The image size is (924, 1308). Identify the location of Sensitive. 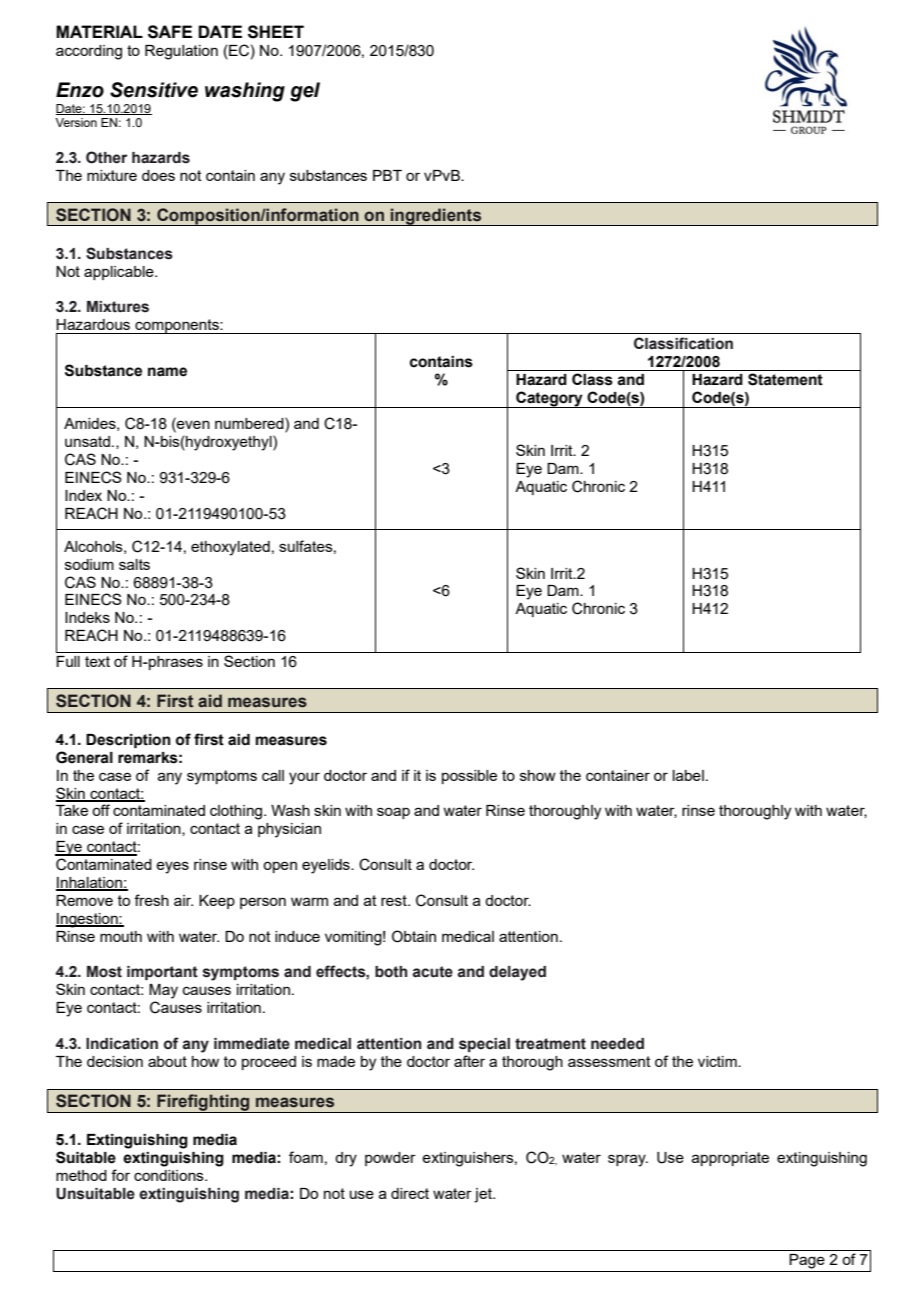
(154, 90).
